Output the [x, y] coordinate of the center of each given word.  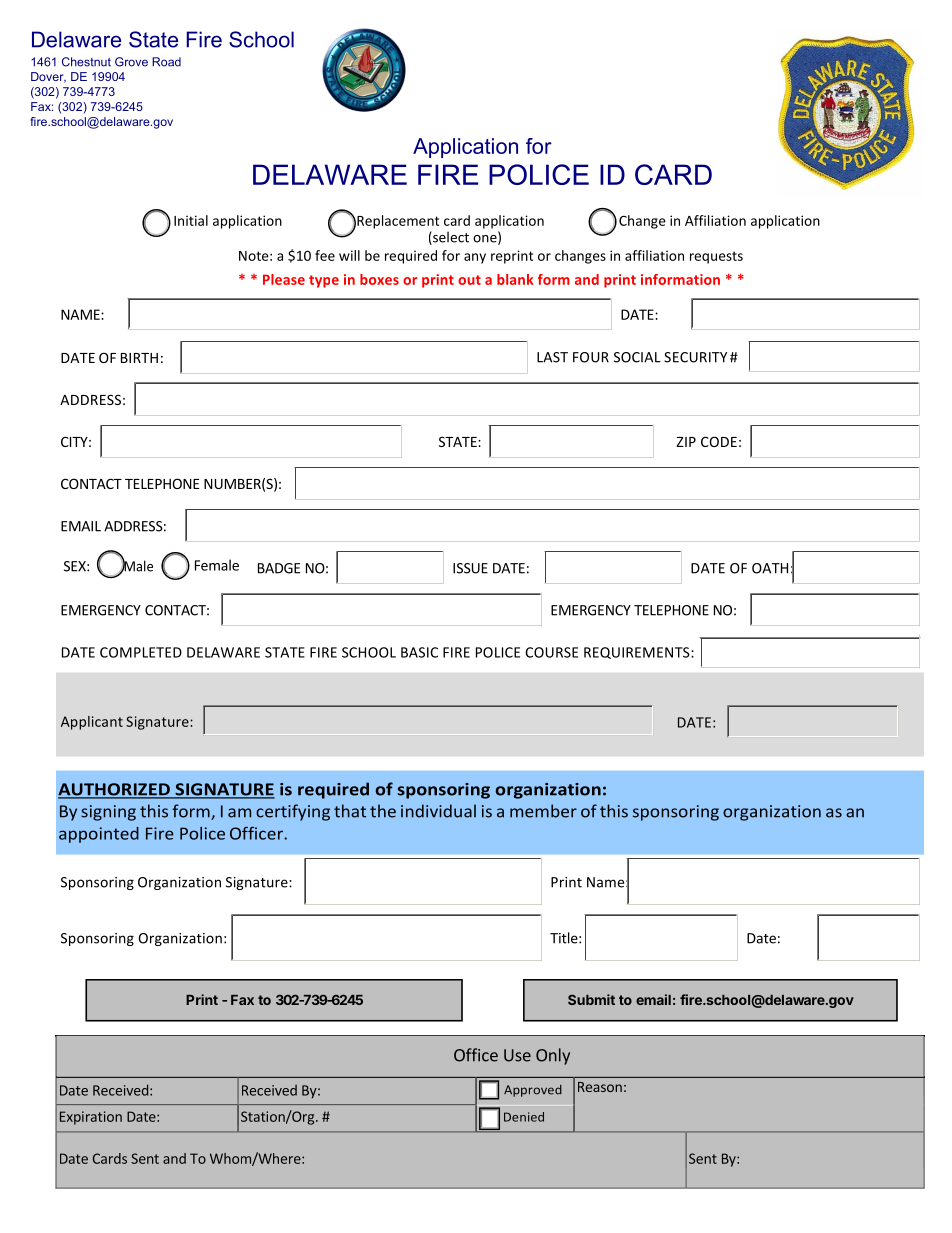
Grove [131, 62]
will [349, 255]
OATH [770, 568]
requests [716, 257]
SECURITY [695, 357]
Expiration [91, 1118]
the [383, 811]
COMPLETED [141, 652]
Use [517, 1055]
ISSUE [470, 568]
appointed [99, 835]
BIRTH [139, 358]
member [543, 811]
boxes [379, 279]
